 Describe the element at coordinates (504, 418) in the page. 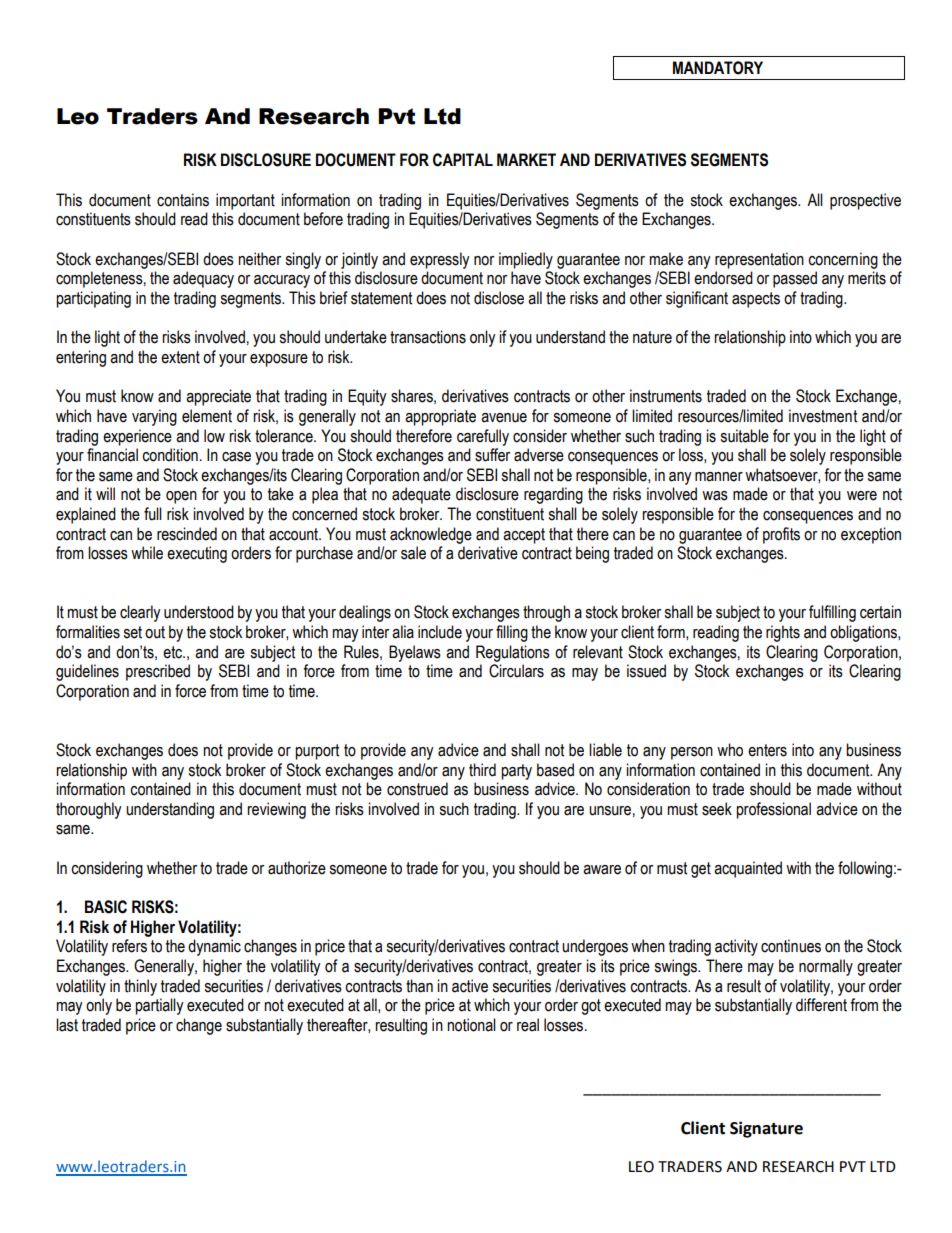

I see `avenue` at that location.
